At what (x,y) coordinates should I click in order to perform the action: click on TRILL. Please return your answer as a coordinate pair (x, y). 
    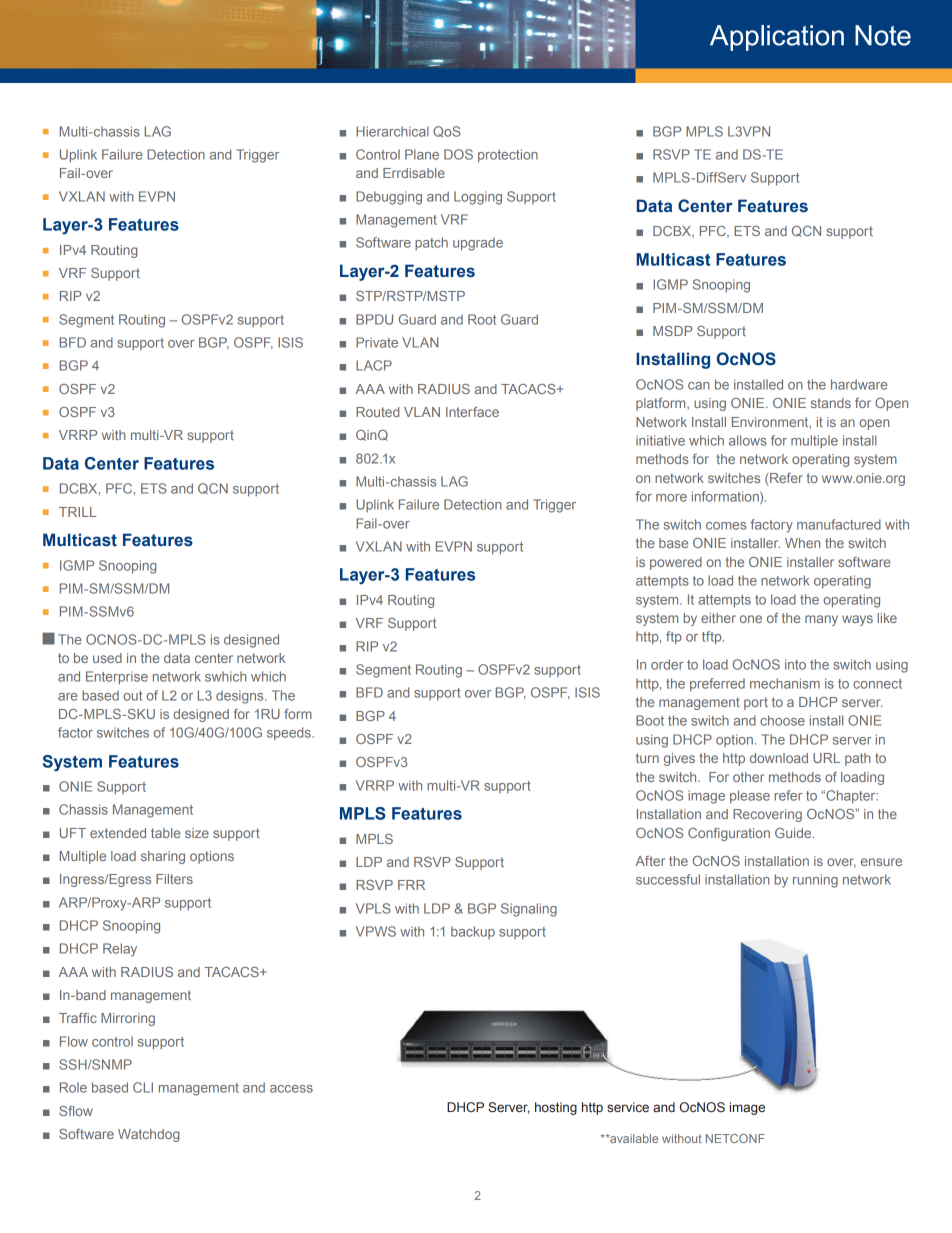
    Looking at the image, I should click on (77, 512).
